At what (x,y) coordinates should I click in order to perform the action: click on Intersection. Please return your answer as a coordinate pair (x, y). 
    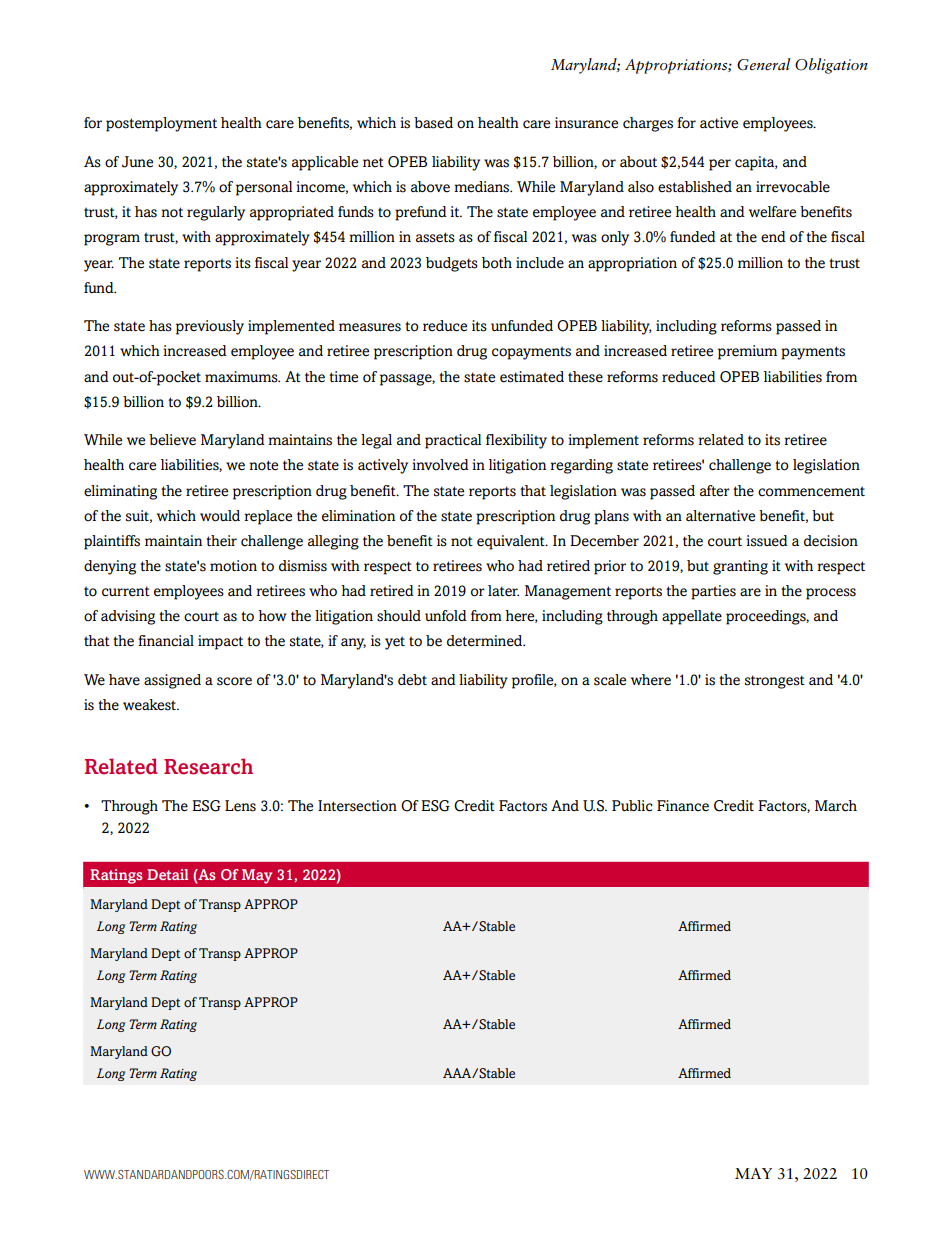
    Looking at the image, I should click on (357, 806).
